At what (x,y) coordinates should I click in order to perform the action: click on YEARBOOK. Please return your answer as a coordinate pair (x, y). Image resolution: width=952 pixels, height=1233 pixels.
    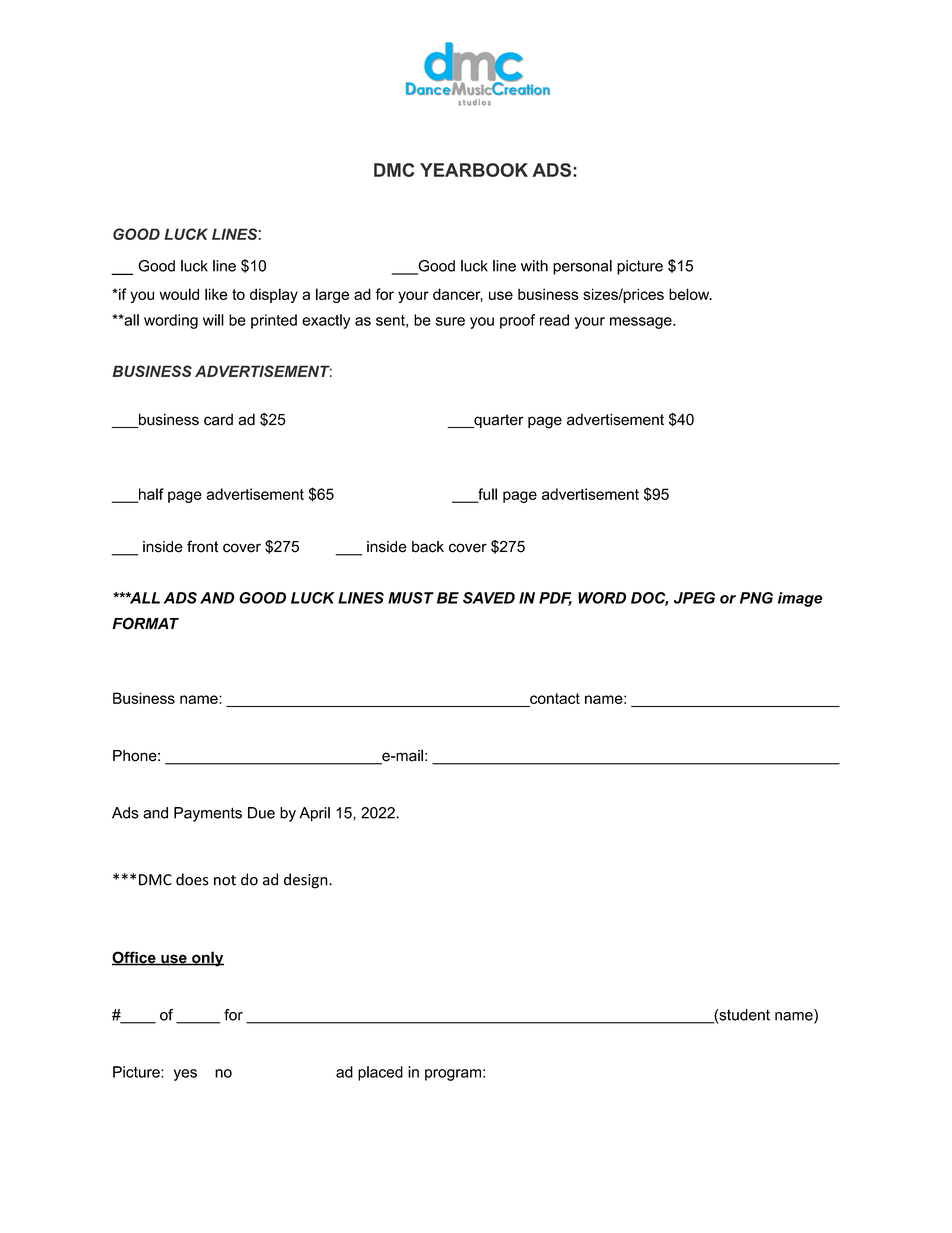
    Looking at the image, I should click on (474, 170).
